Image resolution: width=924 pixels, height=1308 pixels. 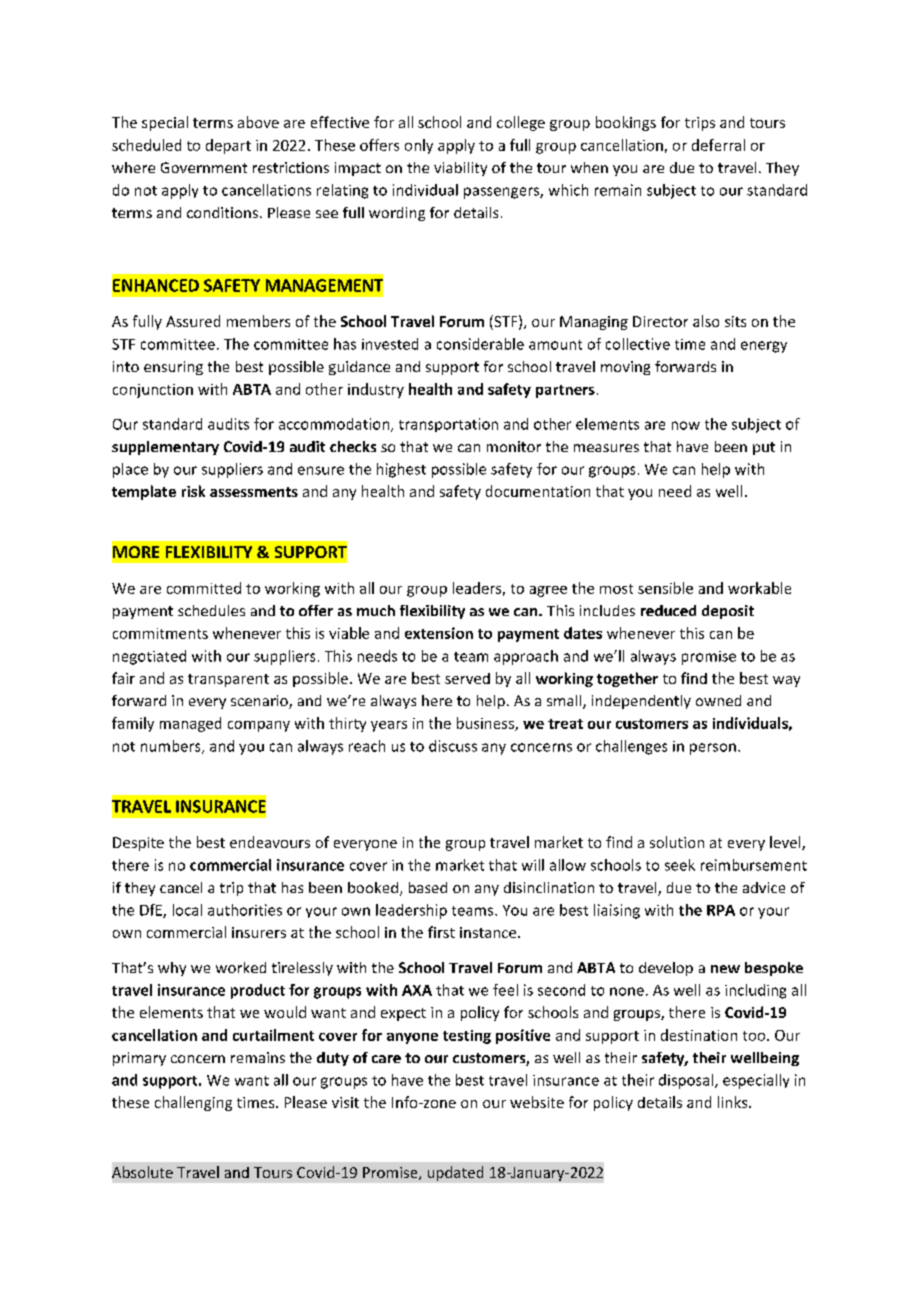 I want to click on commitments, so click(x=160, y=633).
